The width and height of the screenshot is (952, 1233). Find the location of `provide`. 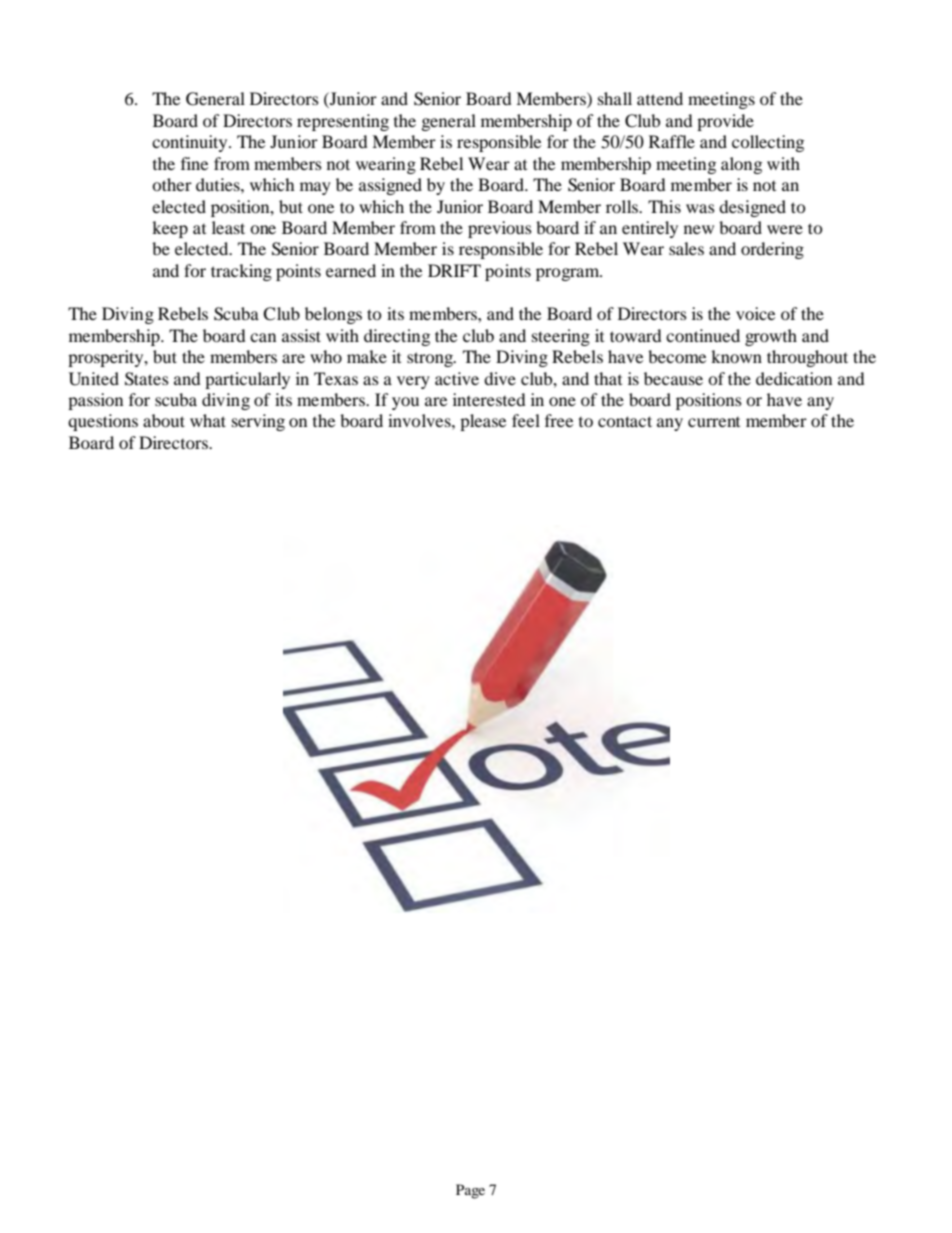

provide is located at coordinates (725, 122).
